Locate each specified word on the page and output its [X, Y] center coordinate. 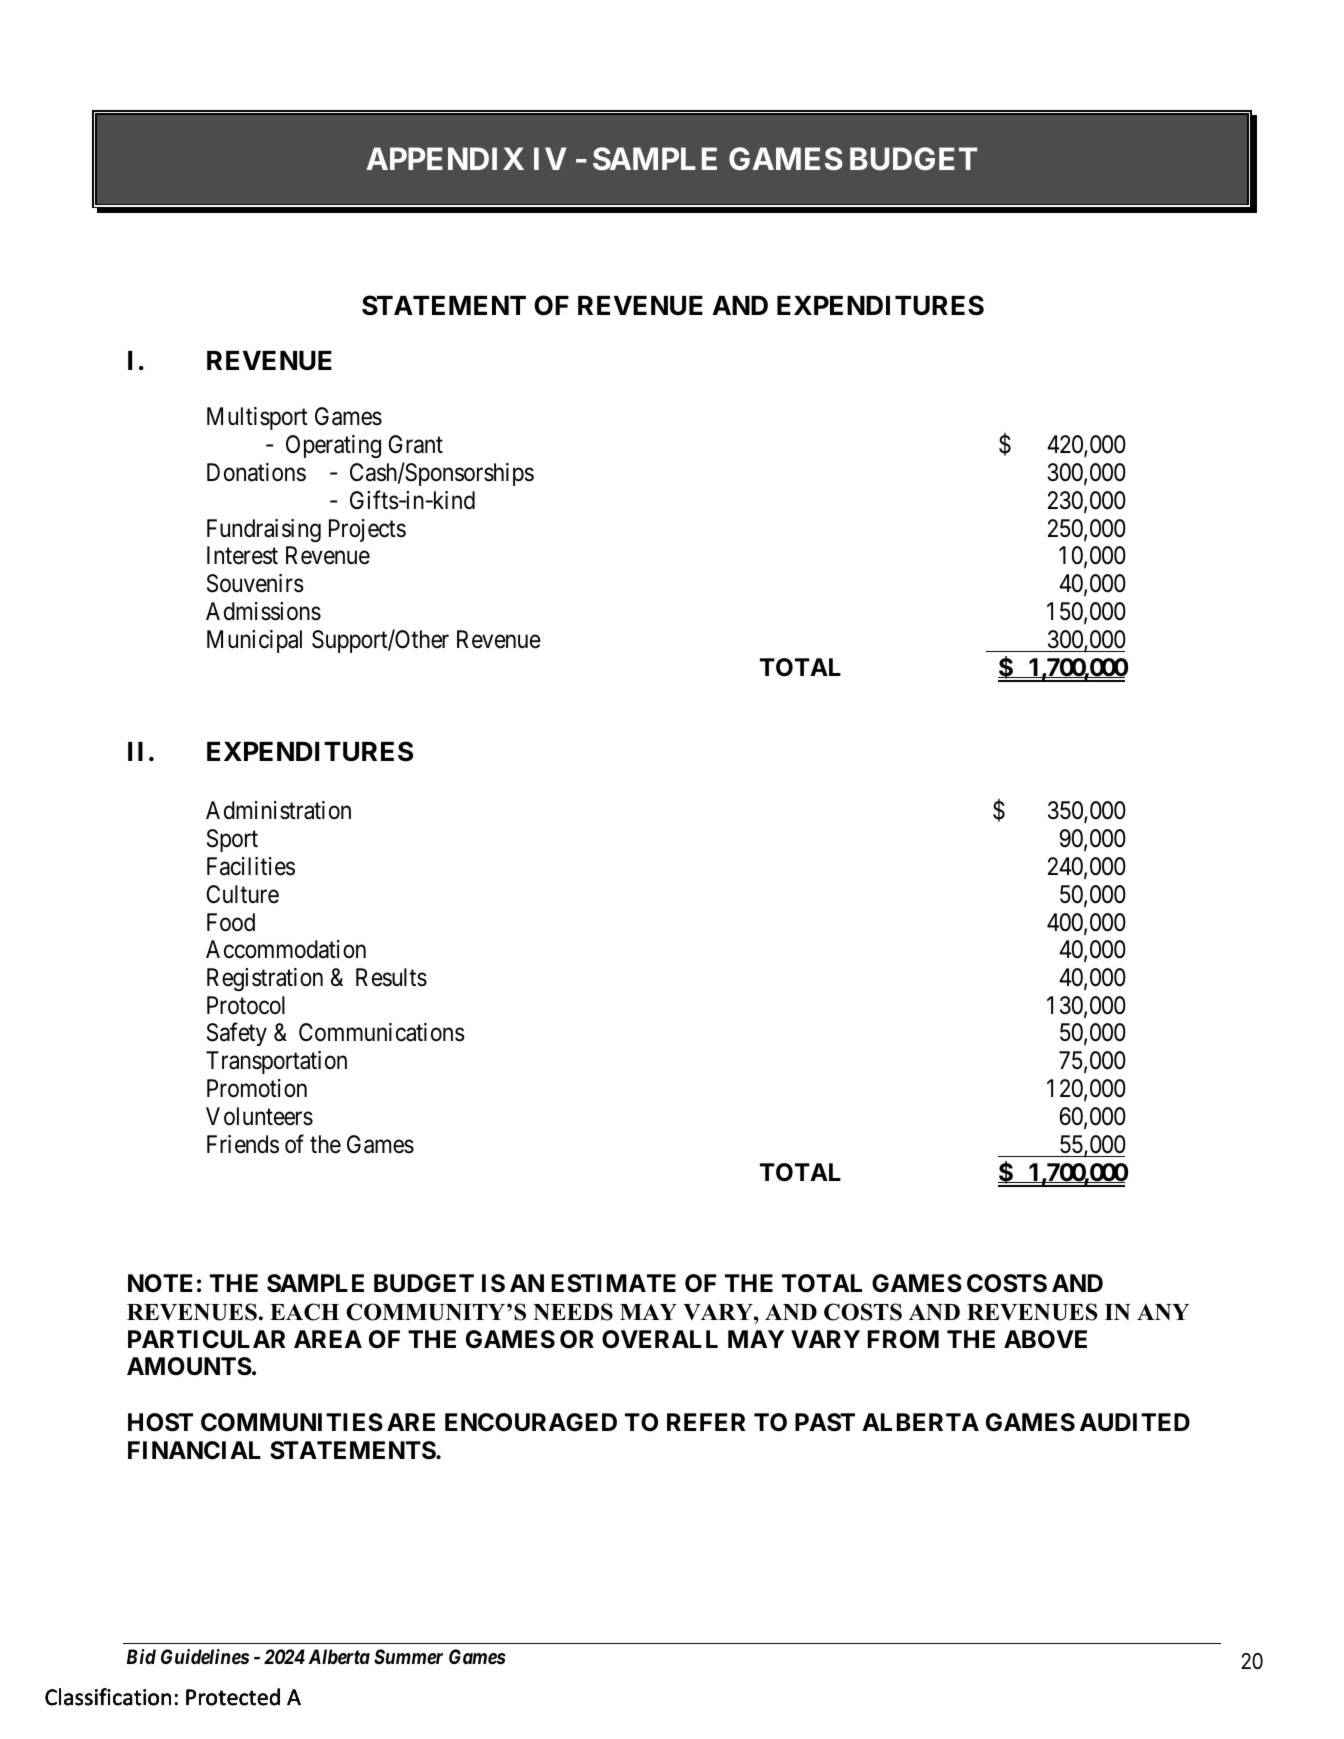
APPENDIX [445, 158]
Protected [233, 1697]
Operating [333, 446]
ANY [1163, 1312]
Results [391, 977]
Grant [416, 444]
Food [231, 922]
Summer [408, 1657]
